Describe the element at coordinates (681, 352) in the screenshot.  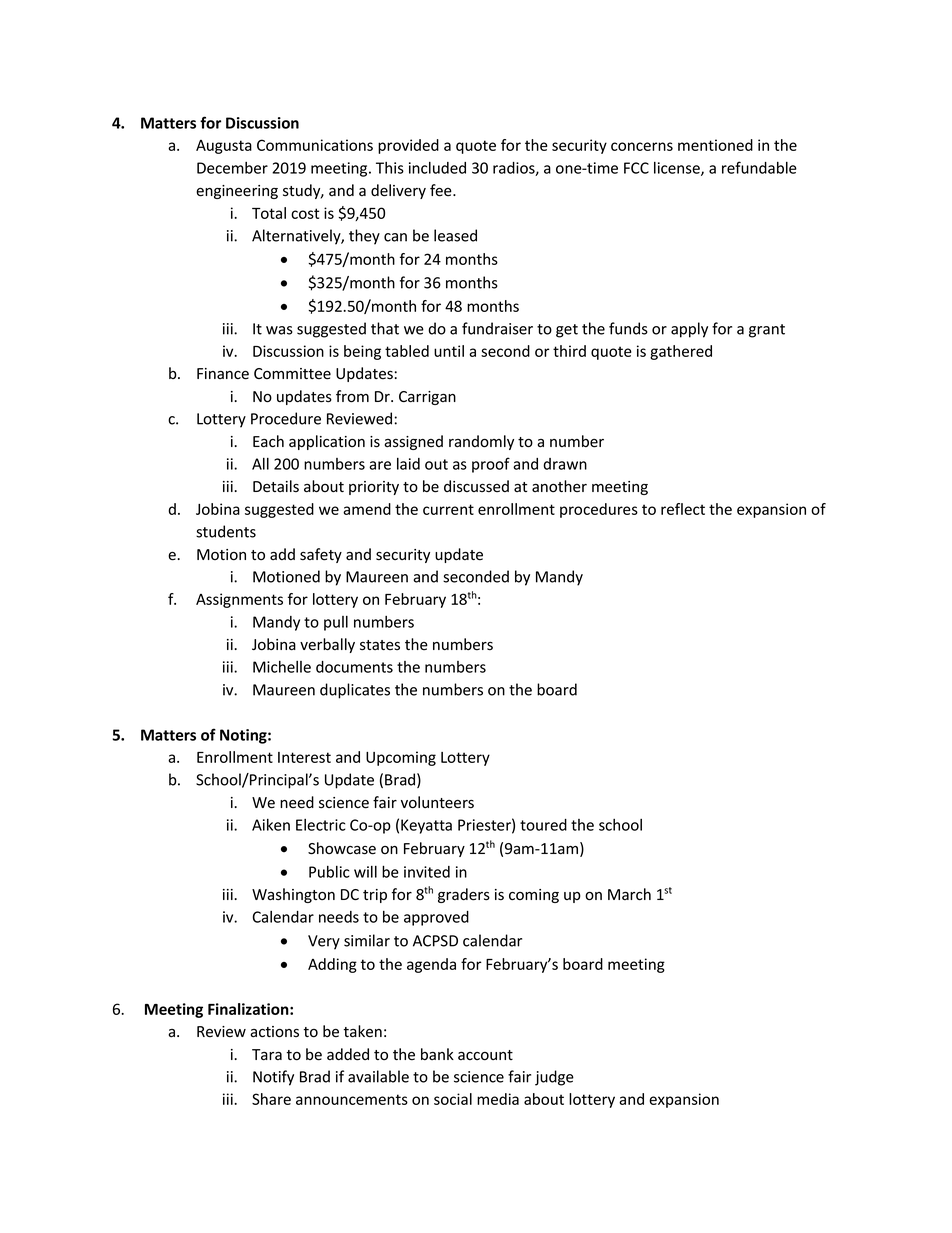
I see `gathered` at that location.
